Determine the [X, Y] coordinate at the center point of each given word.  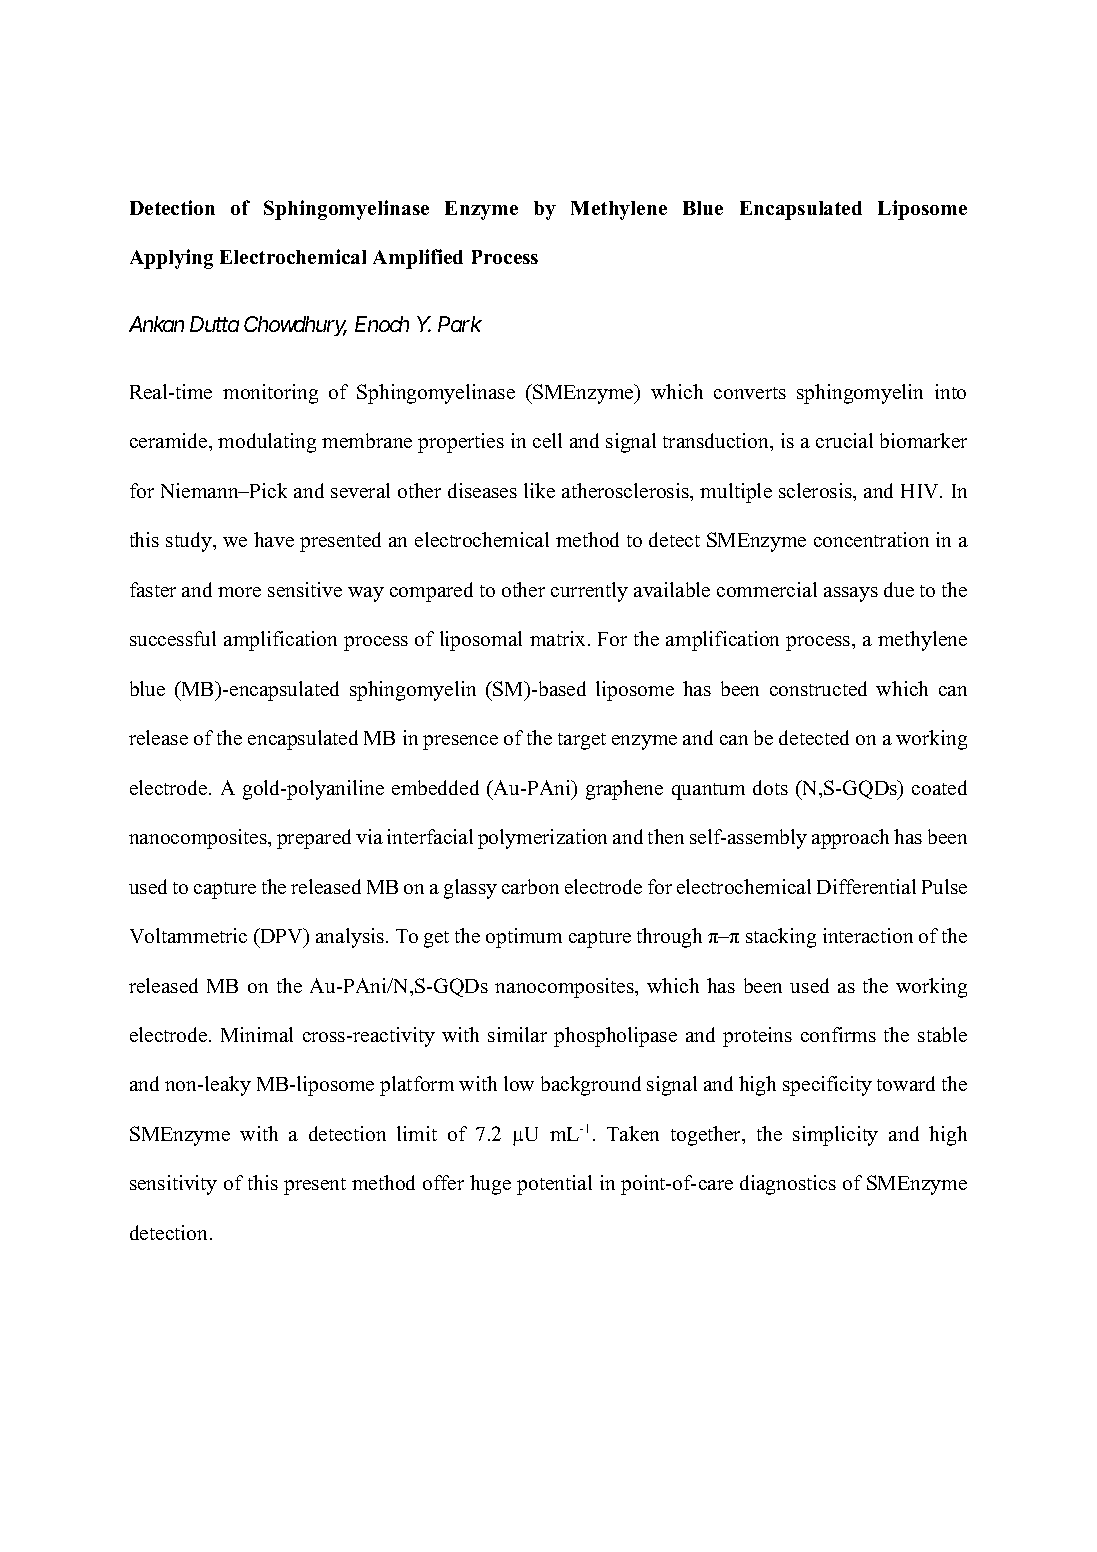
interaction [868, 935]
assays [851, 594]
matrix [557, 638]
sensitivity [173, 1185]
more [239, 592]
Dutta [214, 324]
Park [460, 324]
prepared [314, 839]
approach [850, 839]
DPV [282, 937]
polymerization [542, 839]
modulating [267, 443]
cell [547, 440]
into [950, 391]
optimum [524, 938]
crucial [844, 440]
